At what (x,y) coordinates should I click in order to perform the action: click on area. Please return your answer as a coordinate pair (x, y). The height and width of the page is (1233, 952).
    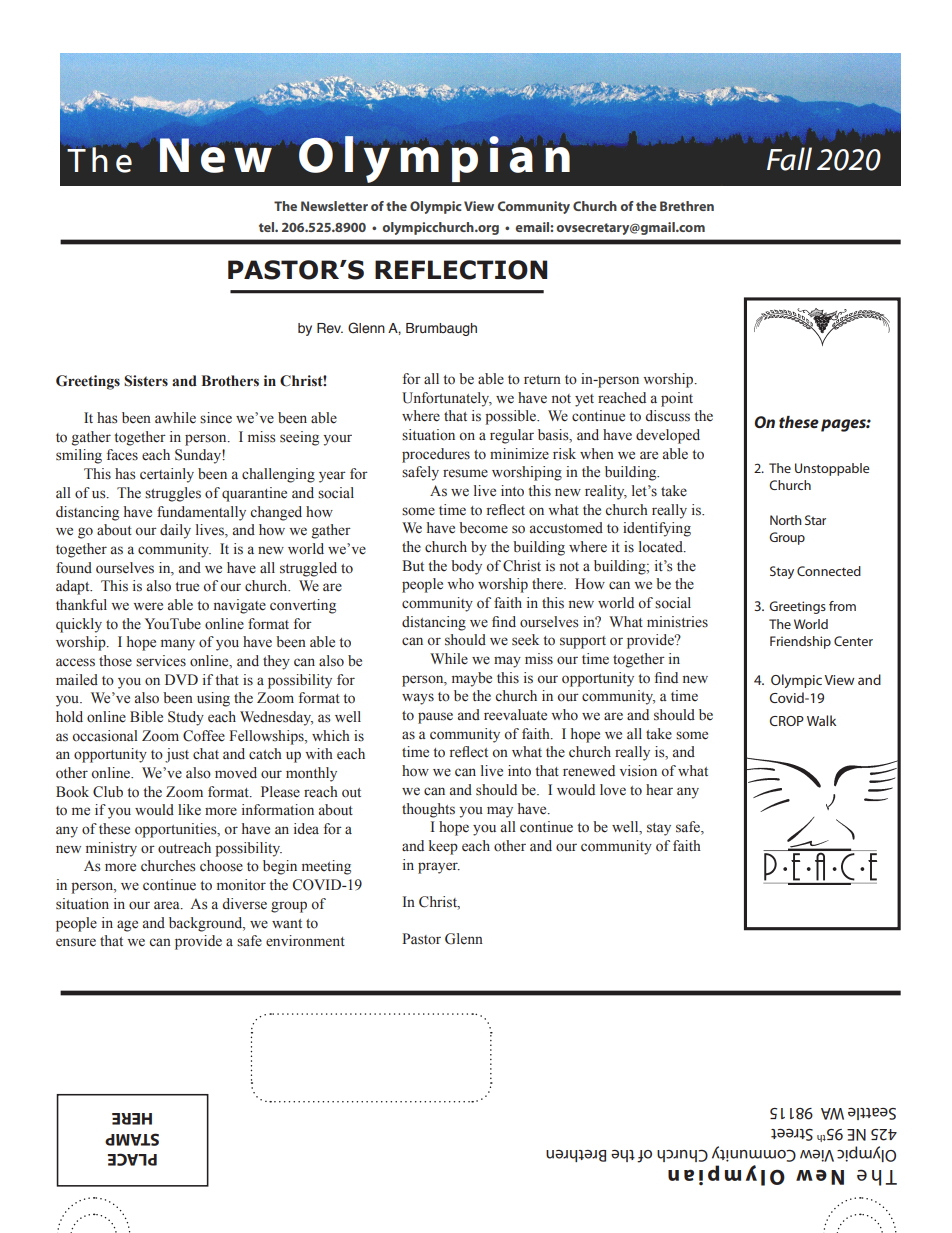
    Looking at the image, I should click on (168, 905).
